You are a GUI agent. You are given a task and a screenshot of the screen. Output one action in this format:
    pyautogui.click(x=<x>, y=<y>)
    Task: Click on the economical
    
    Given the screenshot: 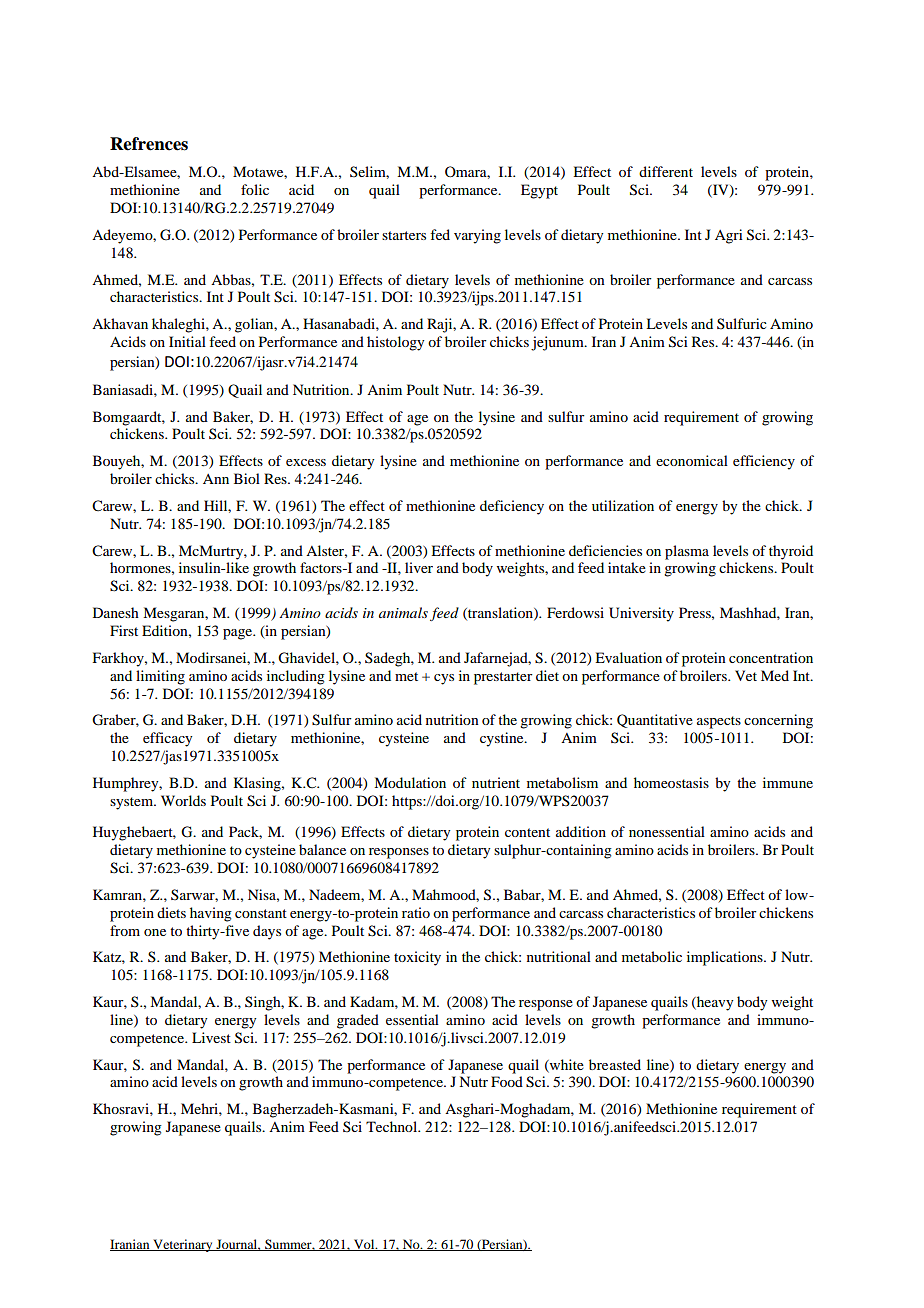 What is the action you would take?
    pyautogui.click(x=692, y=460)
